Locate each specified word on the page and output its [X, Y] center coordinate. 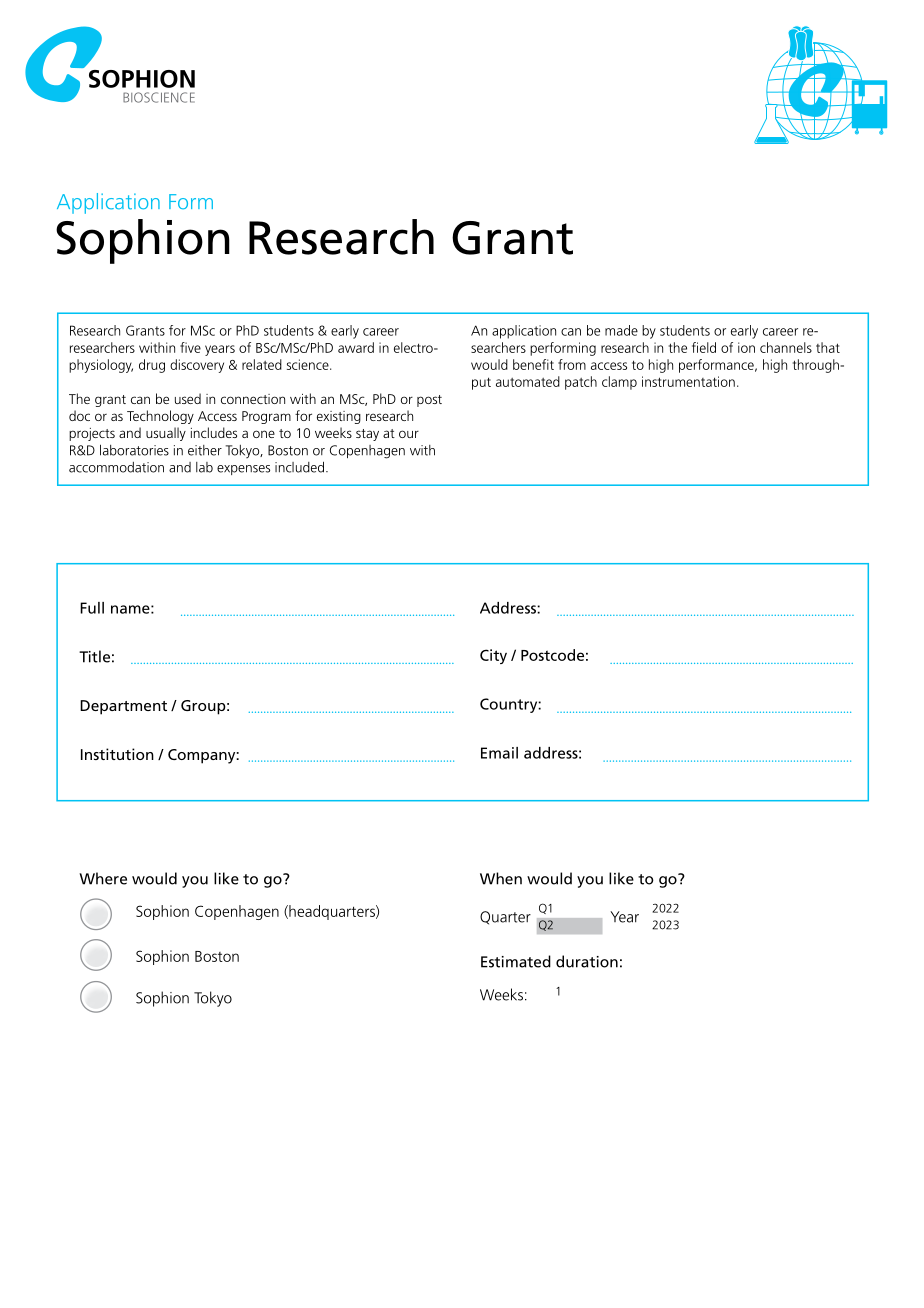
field [704, 347]
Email [499, 753]
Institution [117, 754]
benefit [533, 364]
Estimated [516, 961]
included [299, 467]
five [190, 347]
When [501, 878]
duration [587, 961]
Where [103, 878]
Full [92, 608]
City [493, 656]
